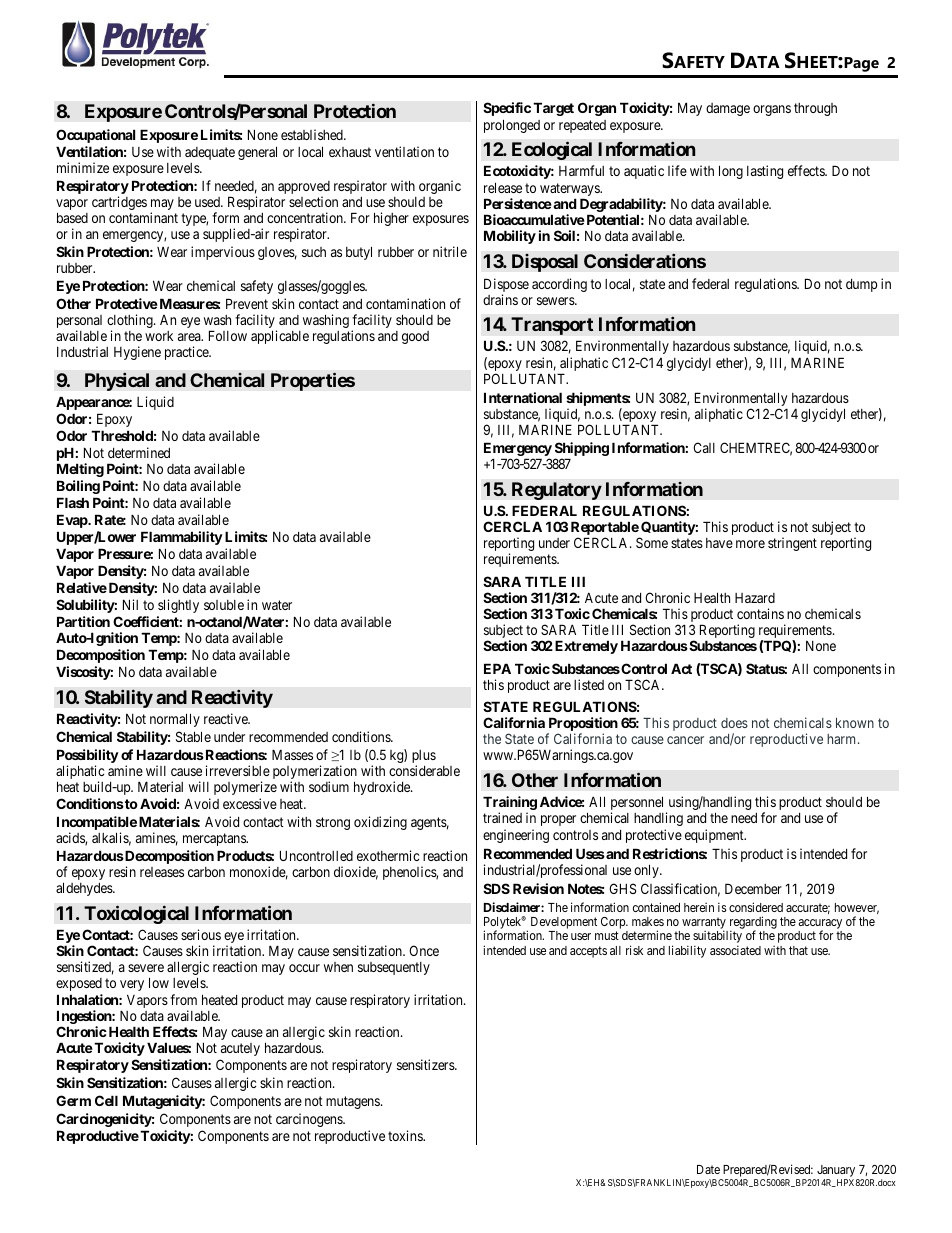 The image size is (952, 1233). What do you see at coordinates (507, 109) in the page?
I see `Specific` at bounding box center [507, 109].
